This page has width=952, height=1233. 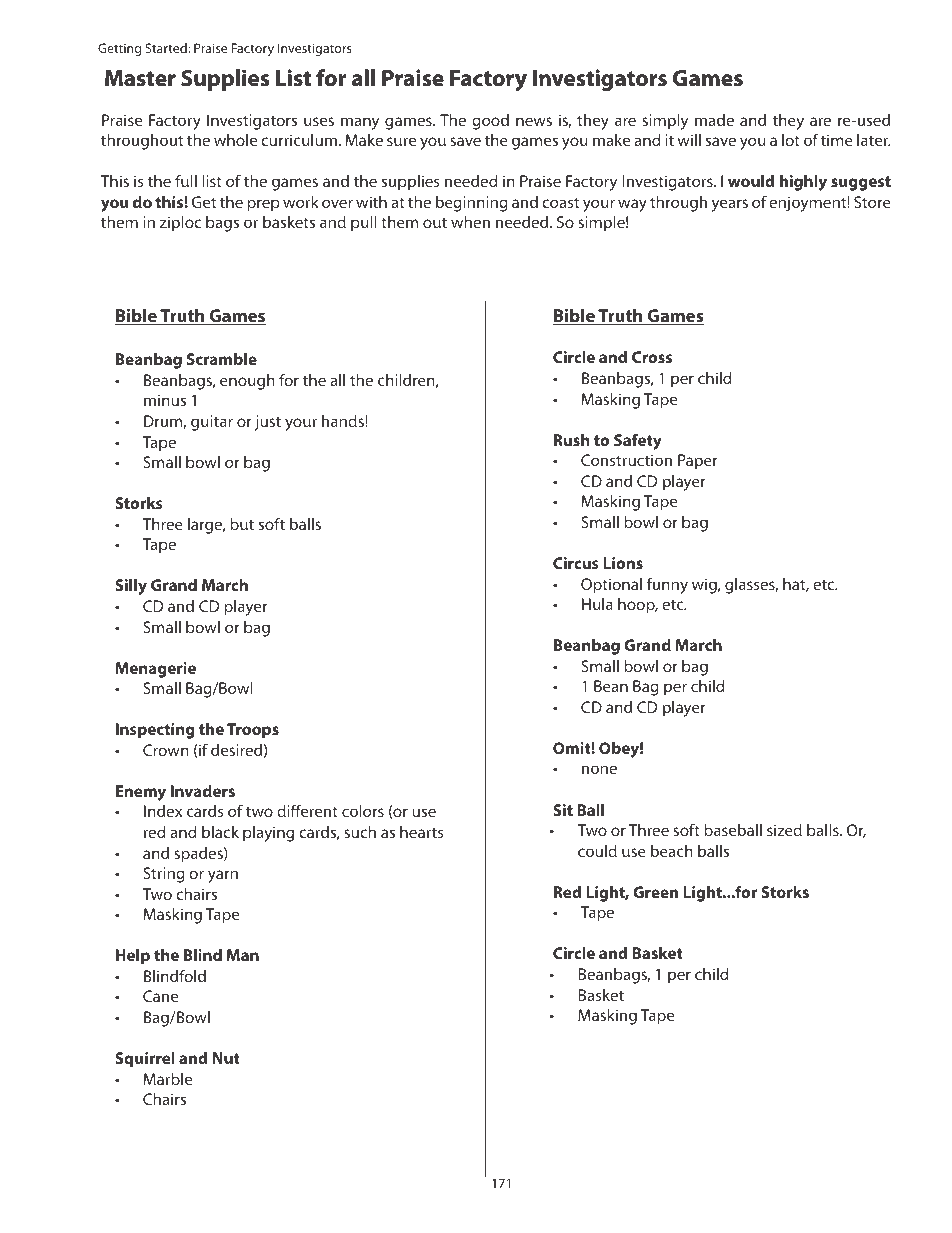 I want to click on funny, so click(x=667, y=585).
